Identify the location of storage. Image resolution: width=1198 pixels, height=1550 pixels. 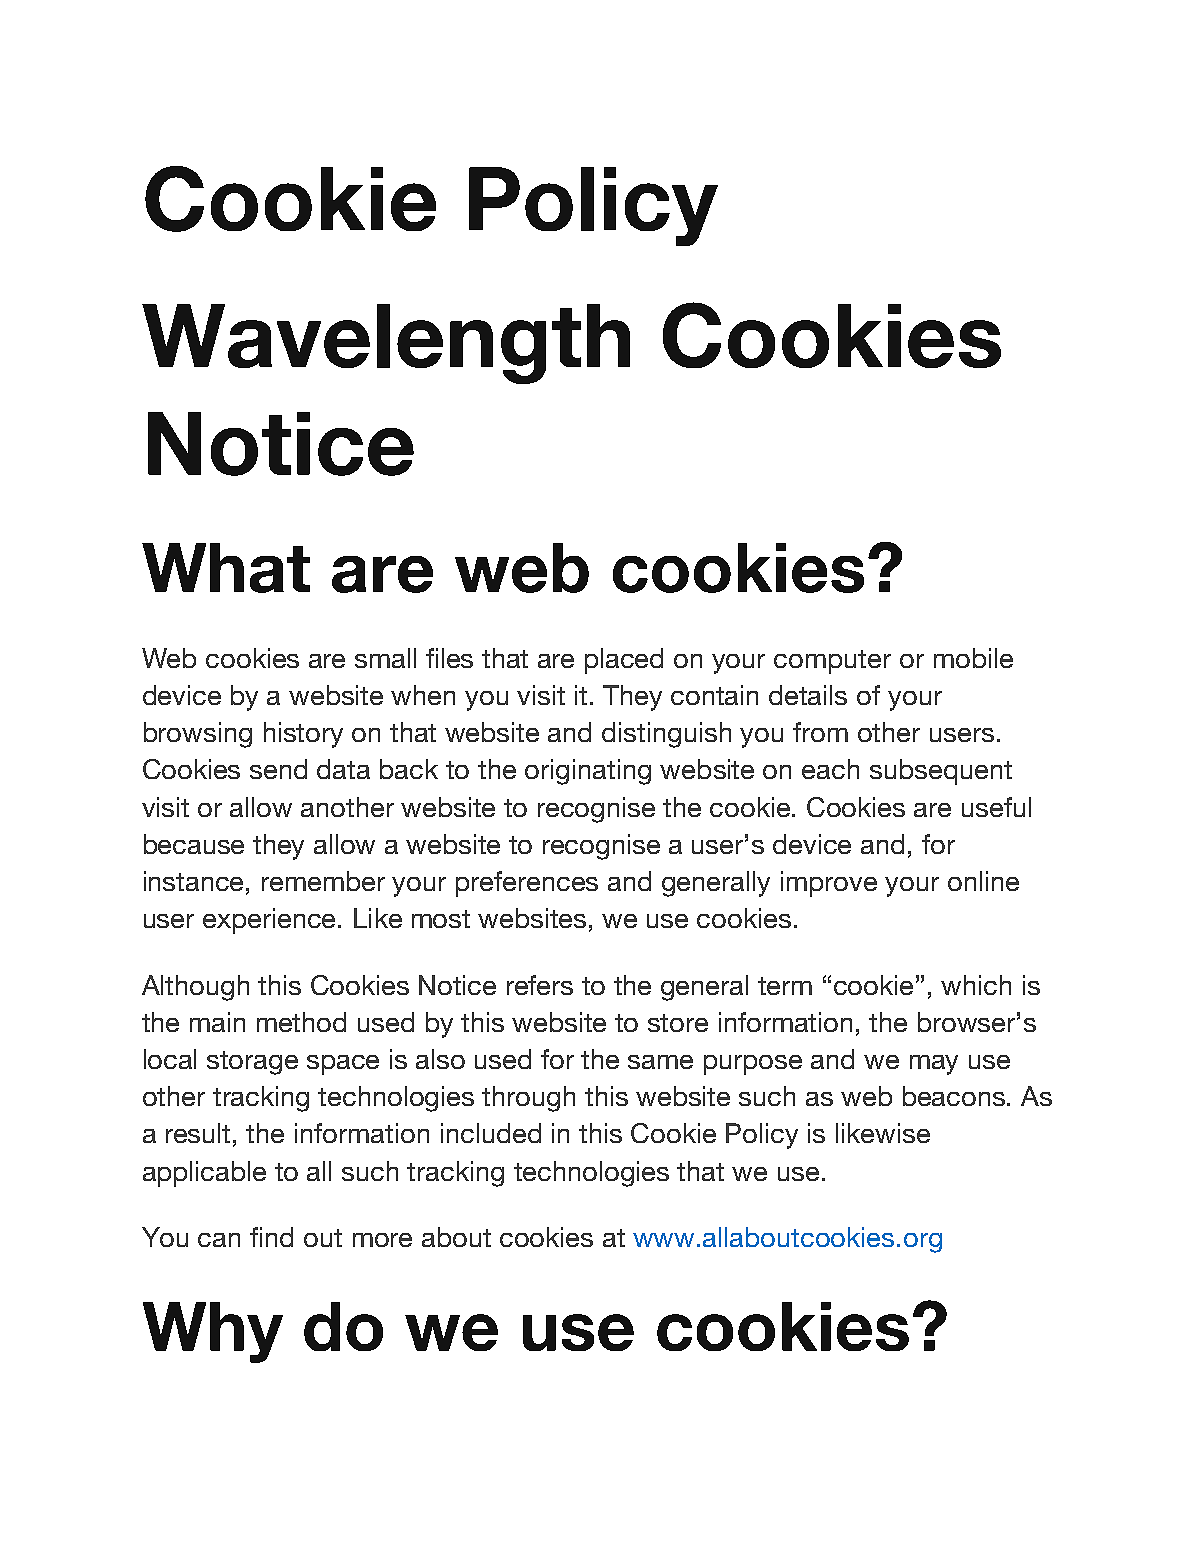
(252, 1063).
